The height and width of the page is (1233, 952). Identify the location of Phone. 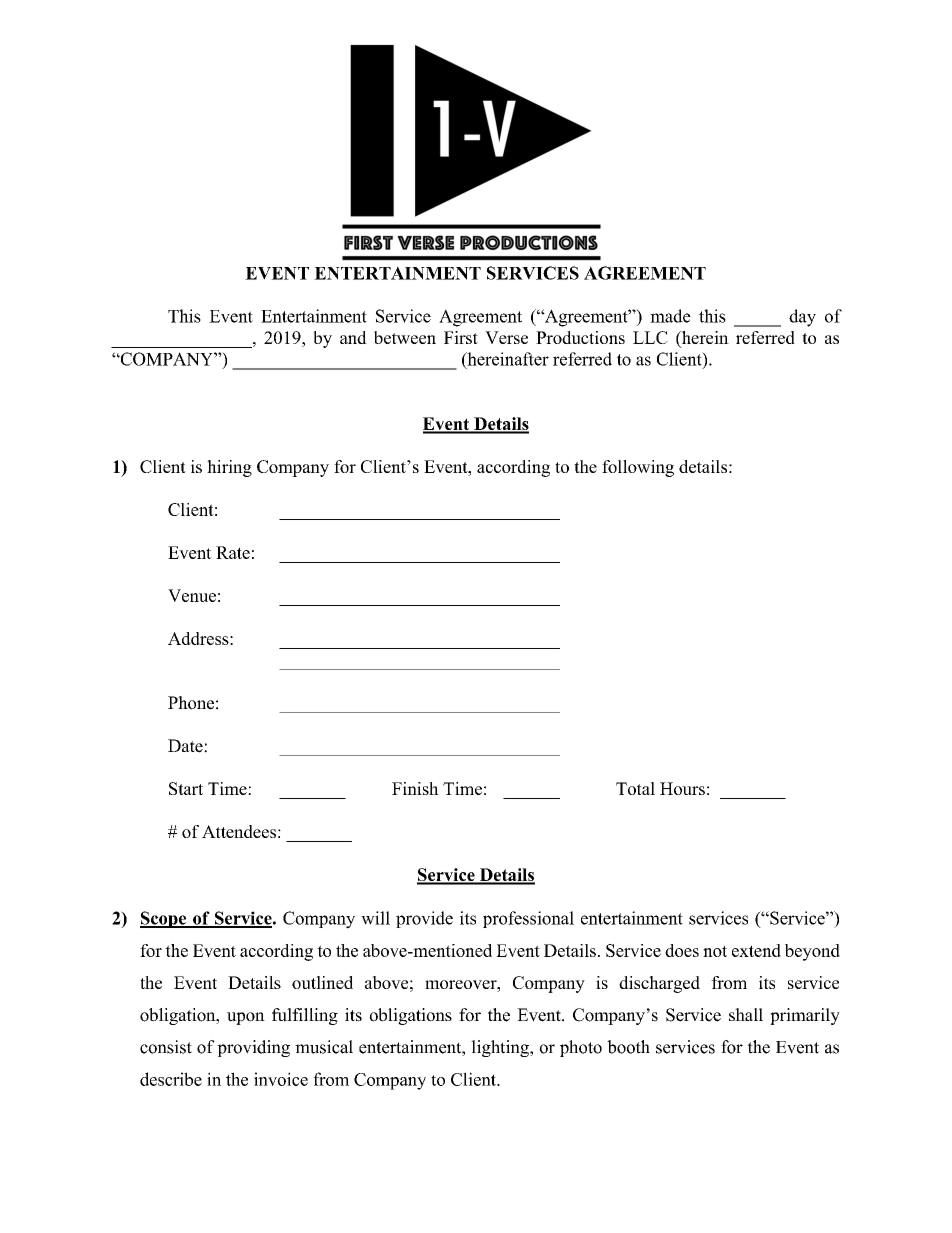
(191, 703).
